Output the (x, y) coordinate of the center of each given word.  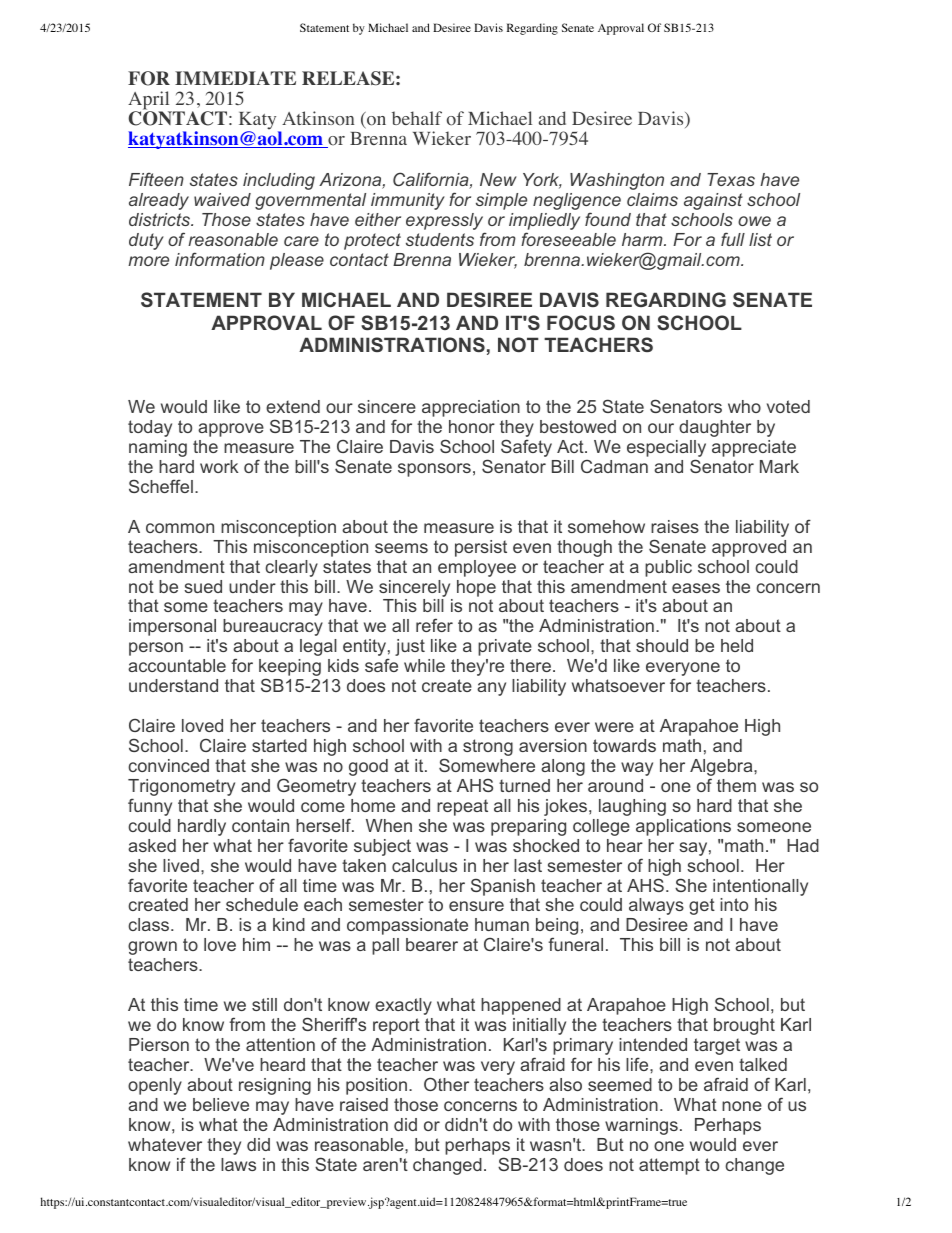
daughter (715, 428)
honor (472, 426)
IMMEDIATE (235, 78)
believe (221, 1104)
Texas (731, 179)
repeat (462, 807)
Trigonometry (181, 789)
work (219, 466)
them (736, 785)
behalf (417, 118)
